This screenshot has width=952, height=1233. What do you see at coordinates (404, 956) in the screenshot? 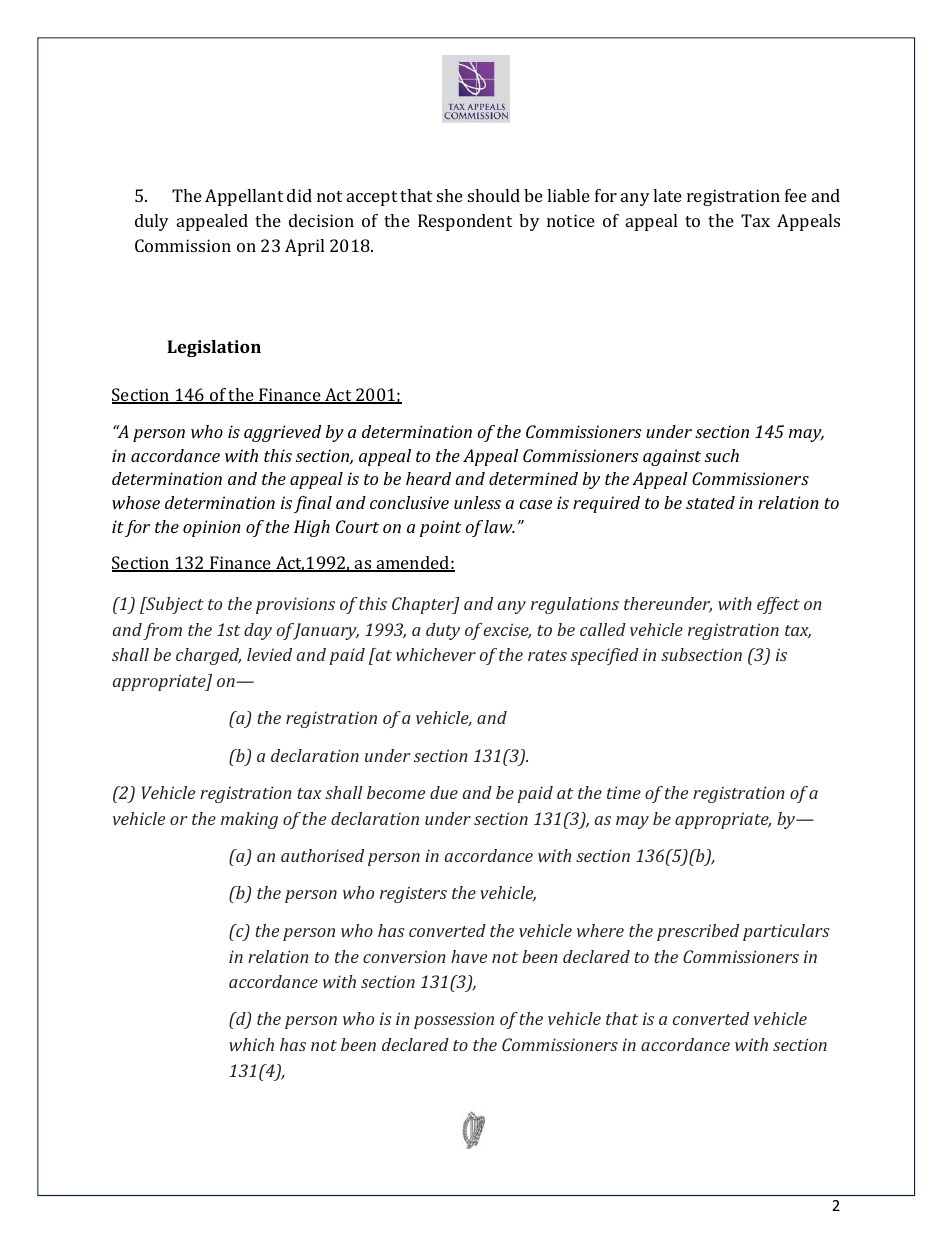
I see `conversion` at bounding box center [404, 956].
